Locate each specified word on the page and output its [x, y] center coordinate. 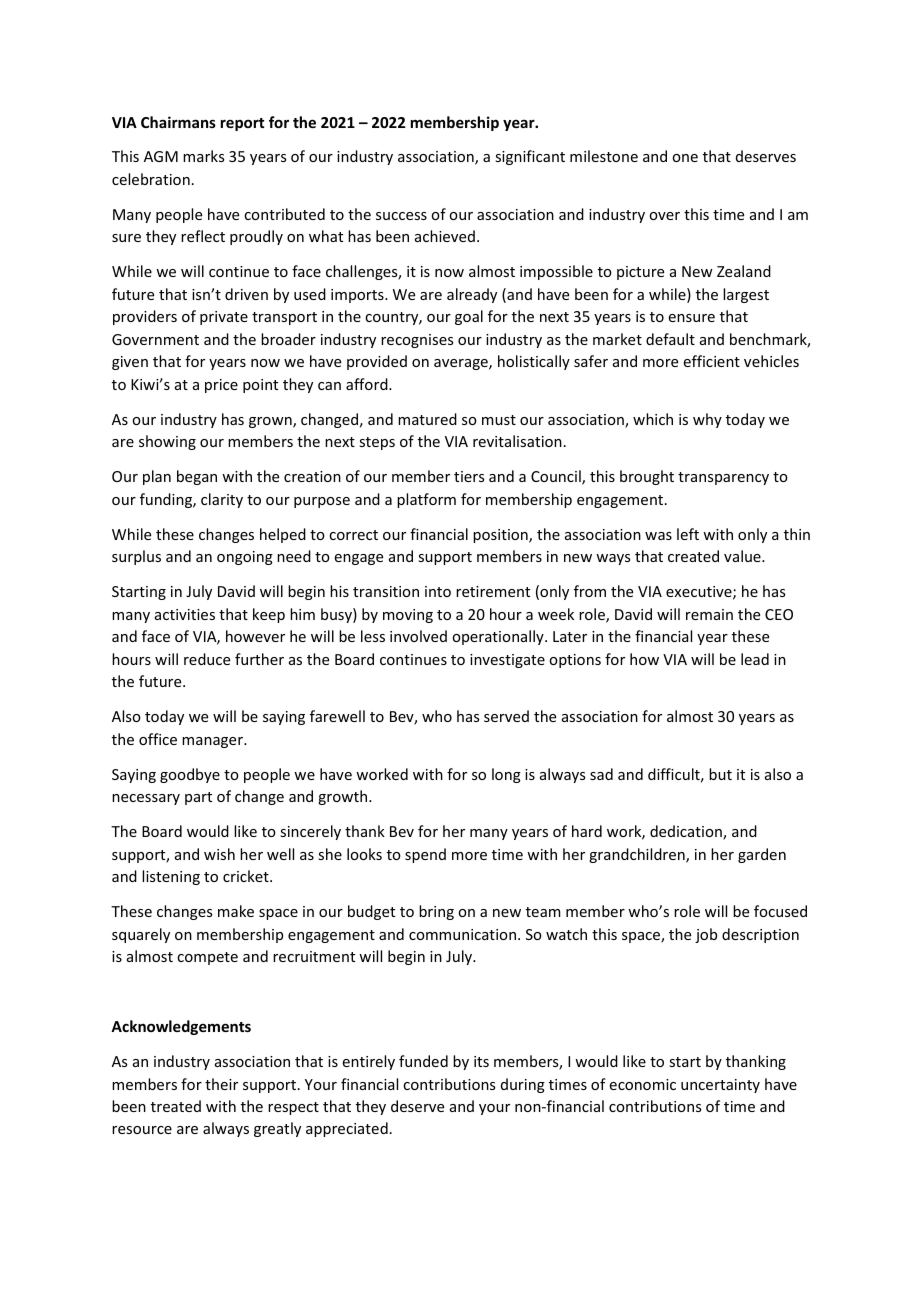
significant [530, 157]
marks [203, 156]
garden [762, 855]
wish [219, 854]
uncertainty [720, 1086]
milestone [604, 156]
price [221, 386]
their [221, 1084]
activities [185, 614]
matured [427, 419]
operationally [499, 637]
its [481, 1061]
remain [709, 614]
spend [425, 855]
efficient [712, 361]
